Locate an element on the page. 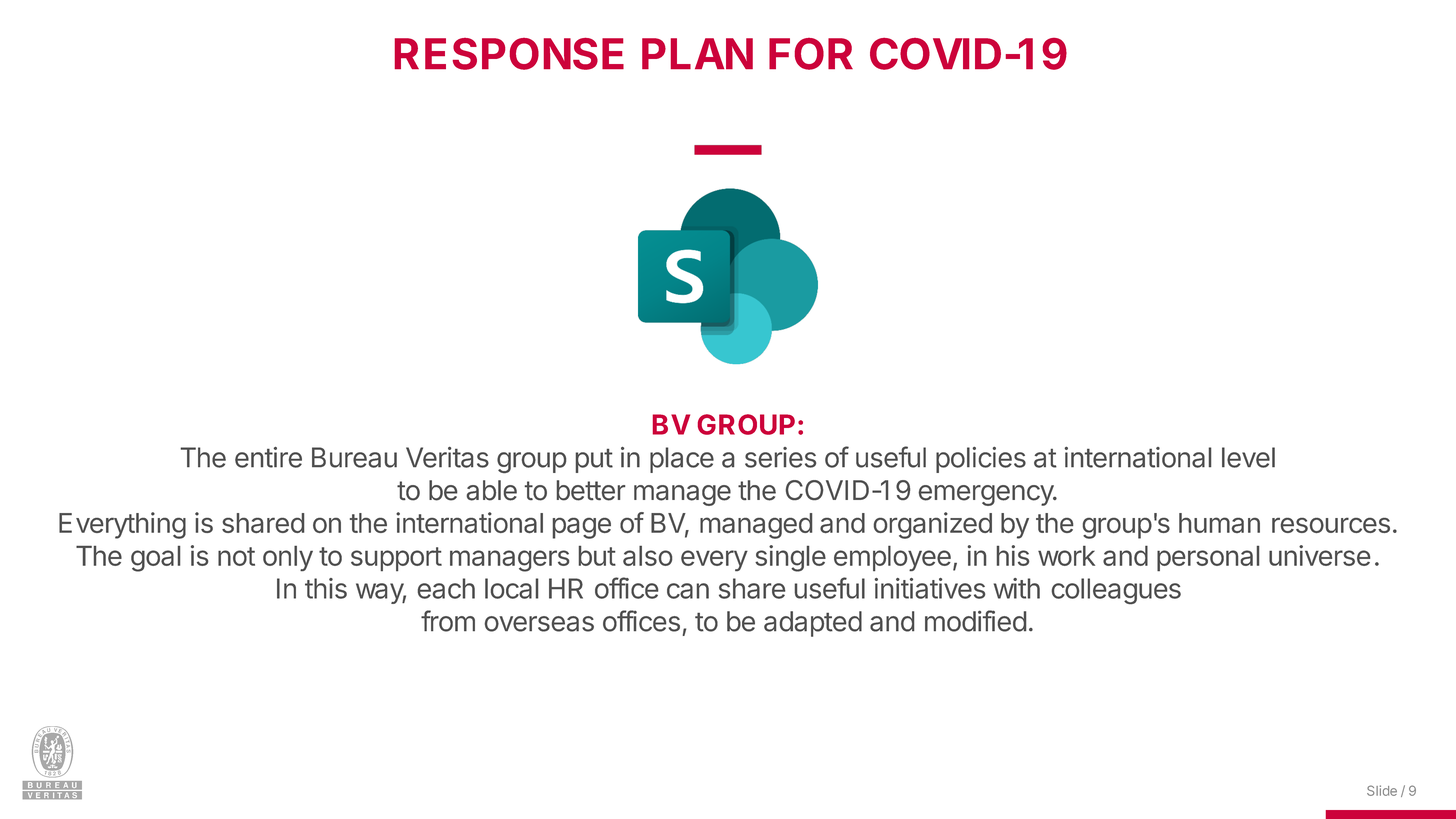 The width and height of the image is (1456, 819). entire is located at coordinates (268, 457).
